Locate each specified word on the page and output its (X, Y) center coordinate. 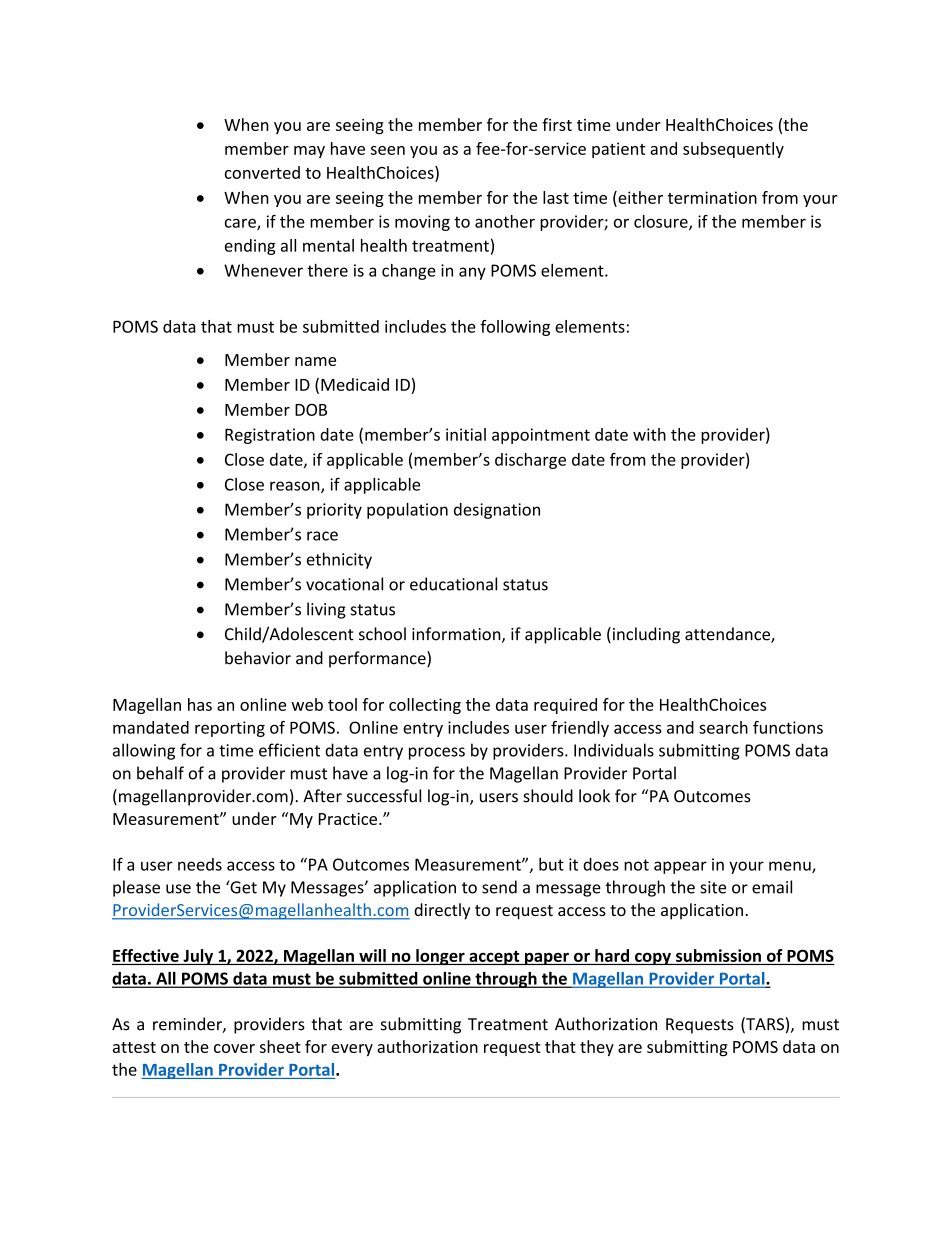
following (515, 328)
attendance (728, 635)
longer (440, 957)
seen (388, 150)
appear (680, 867)
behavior (258, 658)
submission (718, 955)
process (437, 753)
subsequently (733, 150)
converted (262, 172)
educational (453, 584)
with (649, 434)
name (315, 361)
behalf (160, 773)
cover (234, 1048)
